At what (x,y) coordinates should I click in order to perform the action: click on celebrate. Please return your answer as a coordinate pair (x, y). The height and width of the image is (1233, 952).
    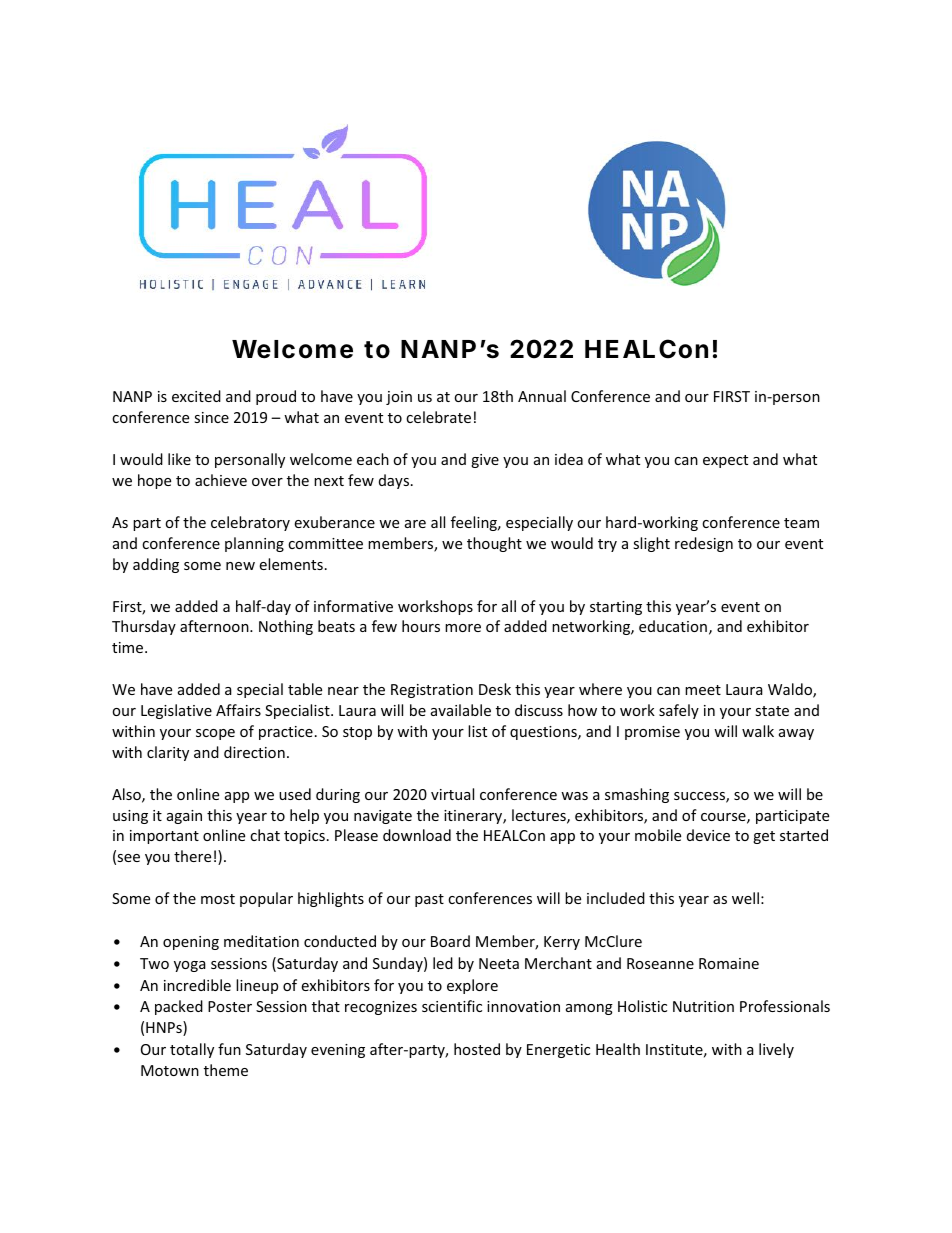
    Looking at the image, I should click on (438, 417).
